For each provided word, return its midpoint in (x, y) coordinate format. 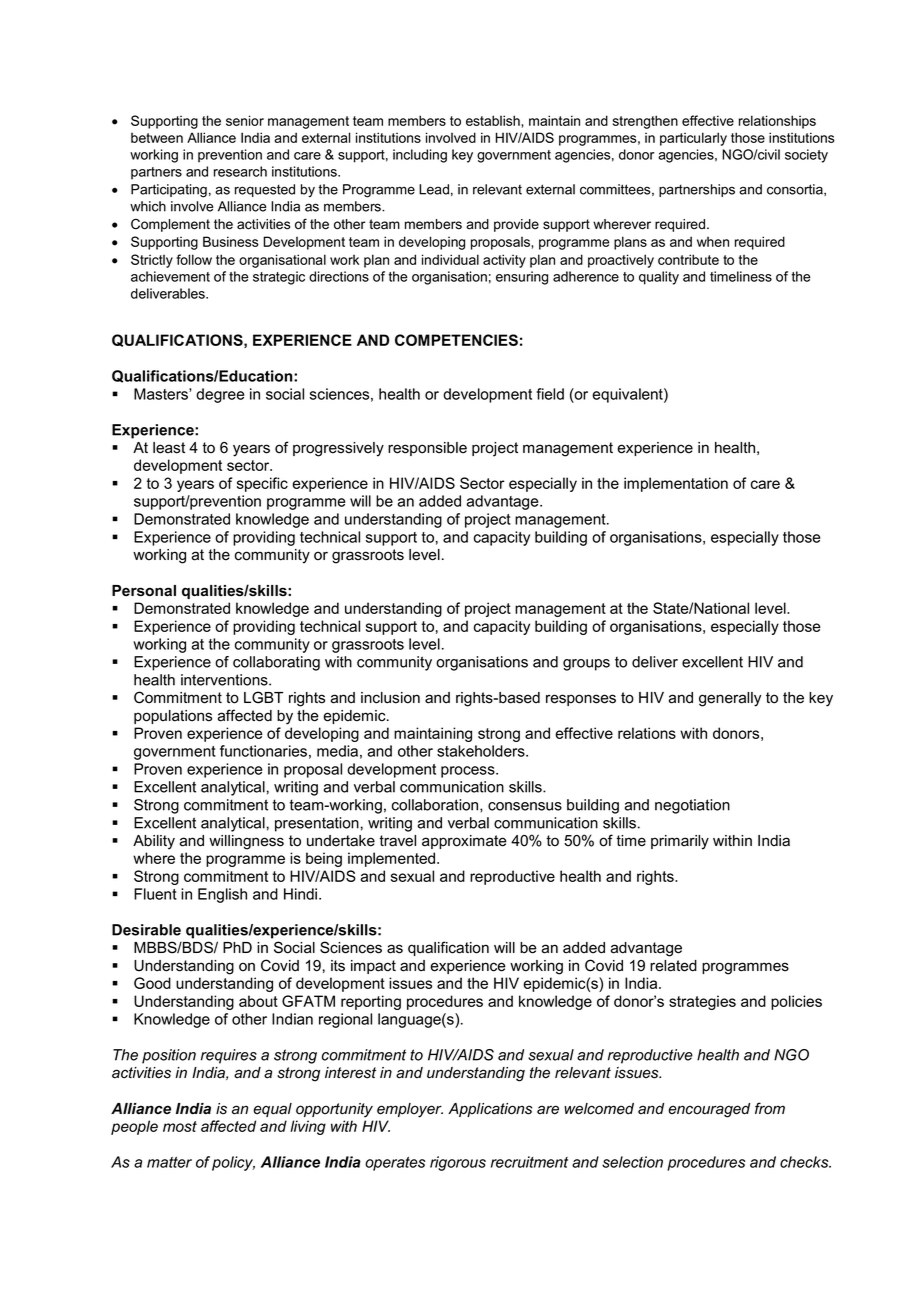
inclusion (390, 698)
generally (730, 699)
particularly (693, 139)
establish (494, 120)
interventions (225, 680)
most (180, 1126)
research (240, 171)
